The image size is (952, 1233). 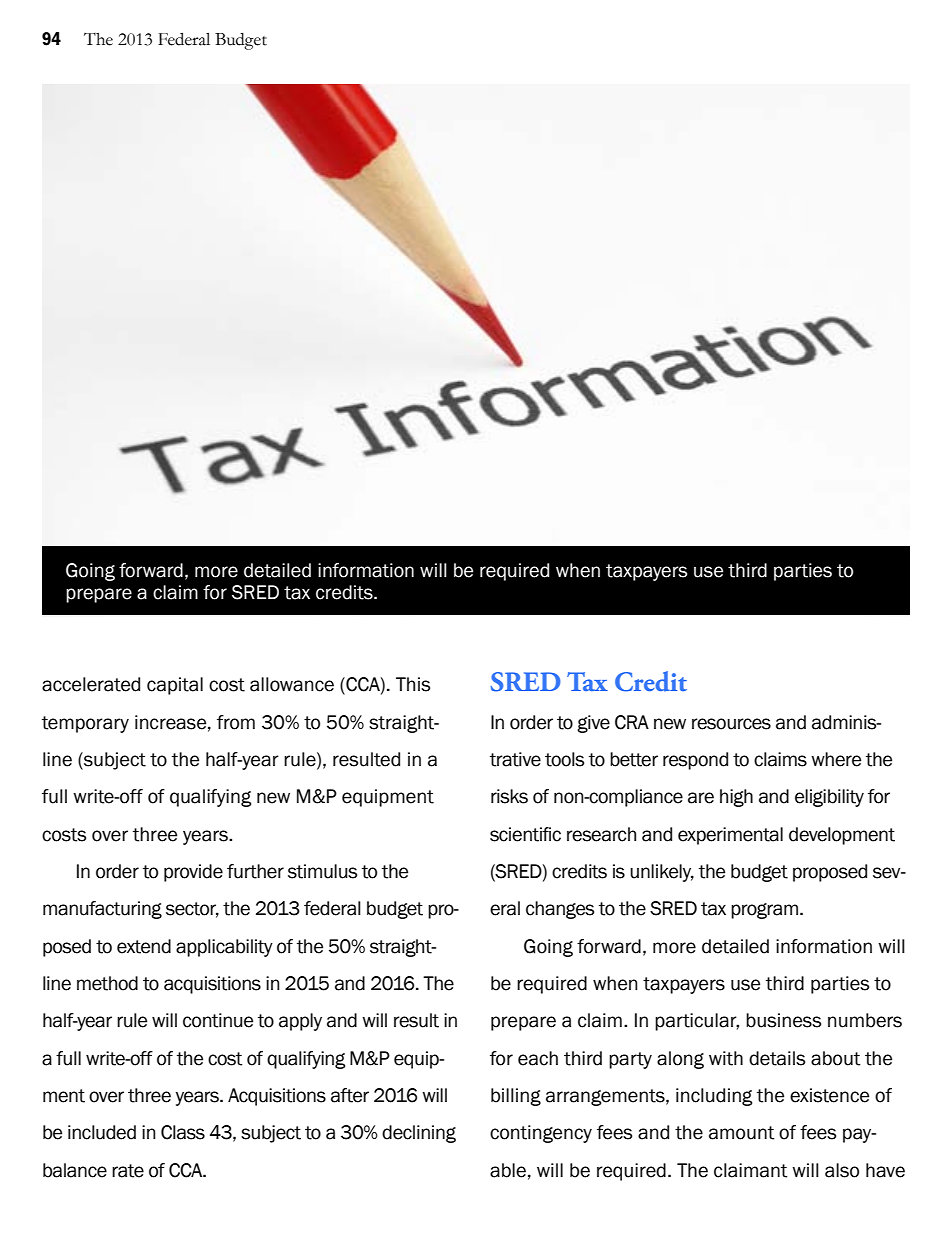 I want to click on contingency, so click(x=541, y=1134).
